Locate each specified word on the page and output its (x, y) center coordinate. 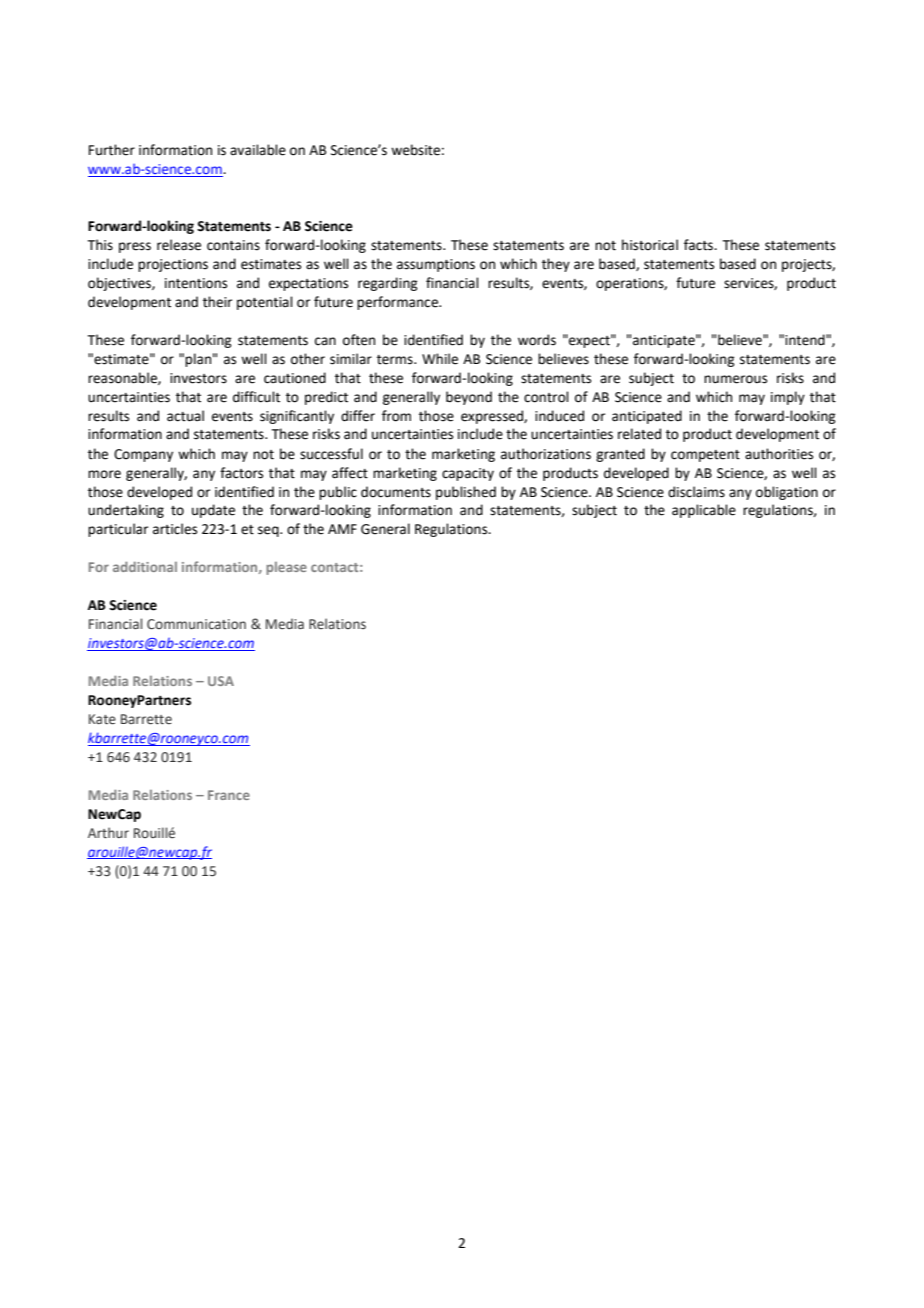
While (440, 359)
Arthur (108, 832)
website (415, 150)
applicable (704, 511)
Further (112, 150)
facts (700, 245)
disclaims (696, 492)
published (466, 493)
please (286, 568)
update (213, 511)
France (229, 795)
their (217, 302)
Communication (196, 624)
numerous (735, 379)
